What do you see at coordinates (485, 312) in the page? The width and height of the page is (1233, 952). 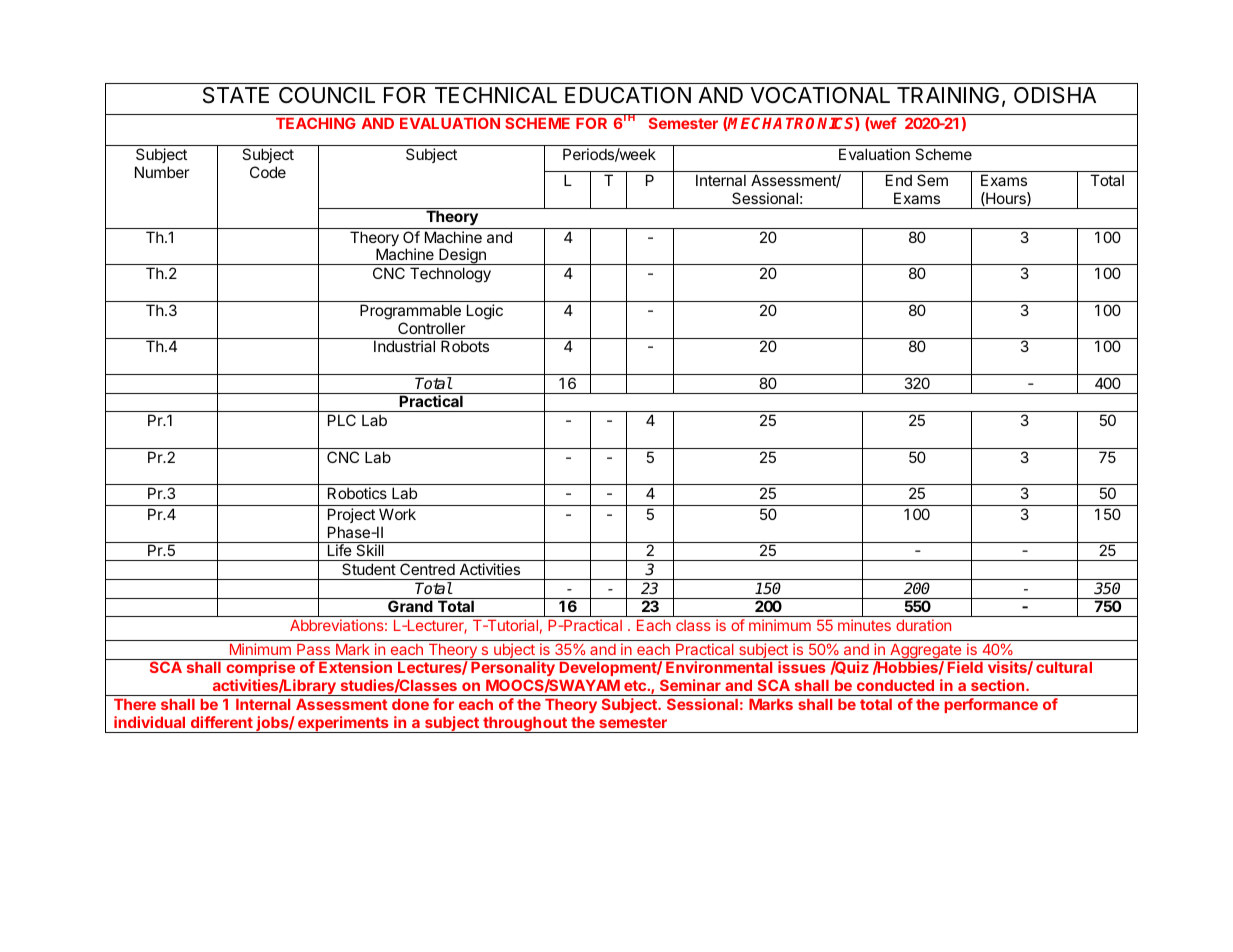 I see `Logic` at bounding box center [485, 312].
